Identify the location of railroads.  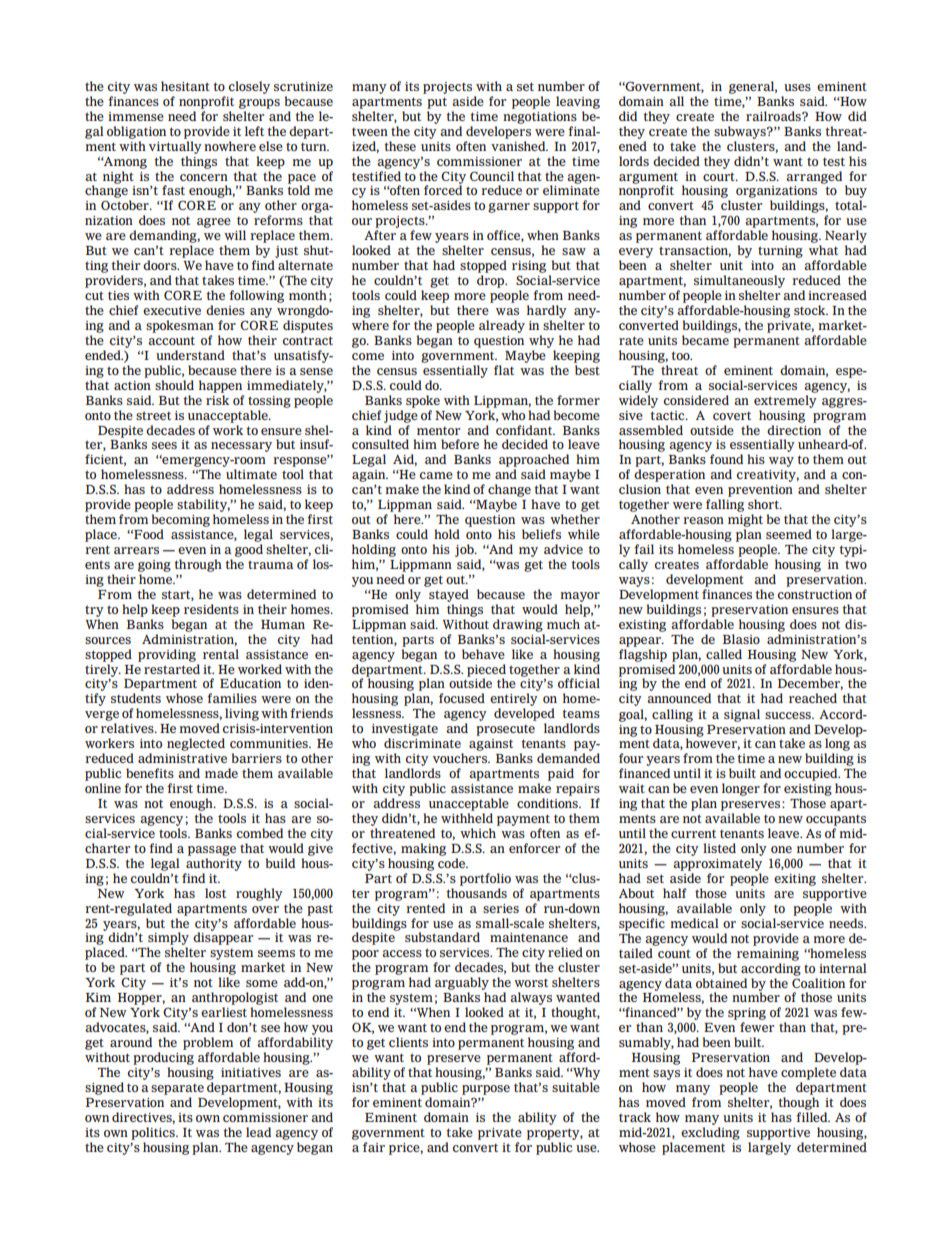
(774, 116).
